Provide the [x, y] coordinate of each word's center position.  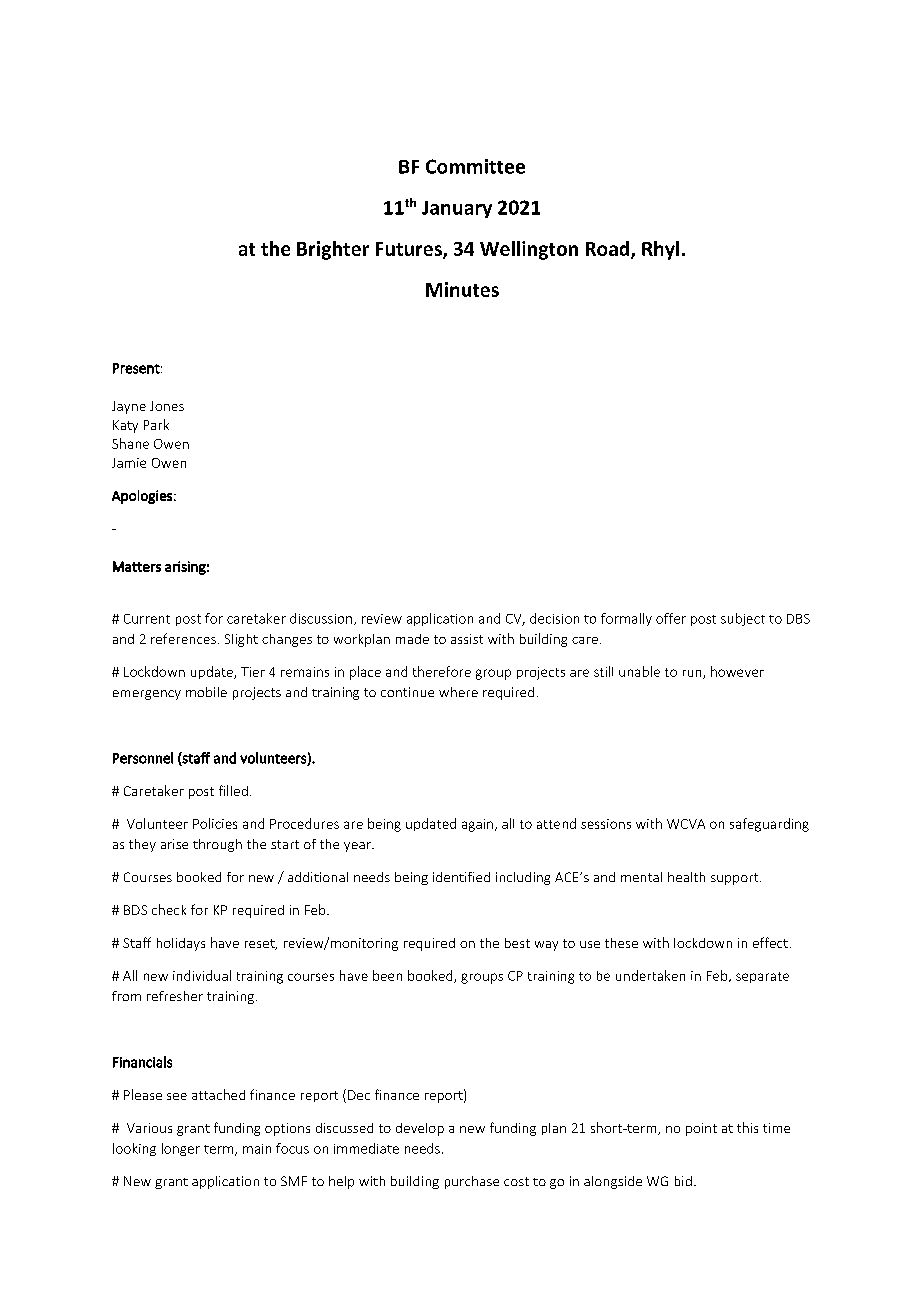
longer [181, 1149]
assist [467, 639]
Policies [215, 823]
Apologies [142, 497]
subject [743, 619]
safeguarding [769, 825]
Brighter [333, 250]
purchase [472, 1182]
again [477, 825]
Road [607, 248]
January [457, 209]
